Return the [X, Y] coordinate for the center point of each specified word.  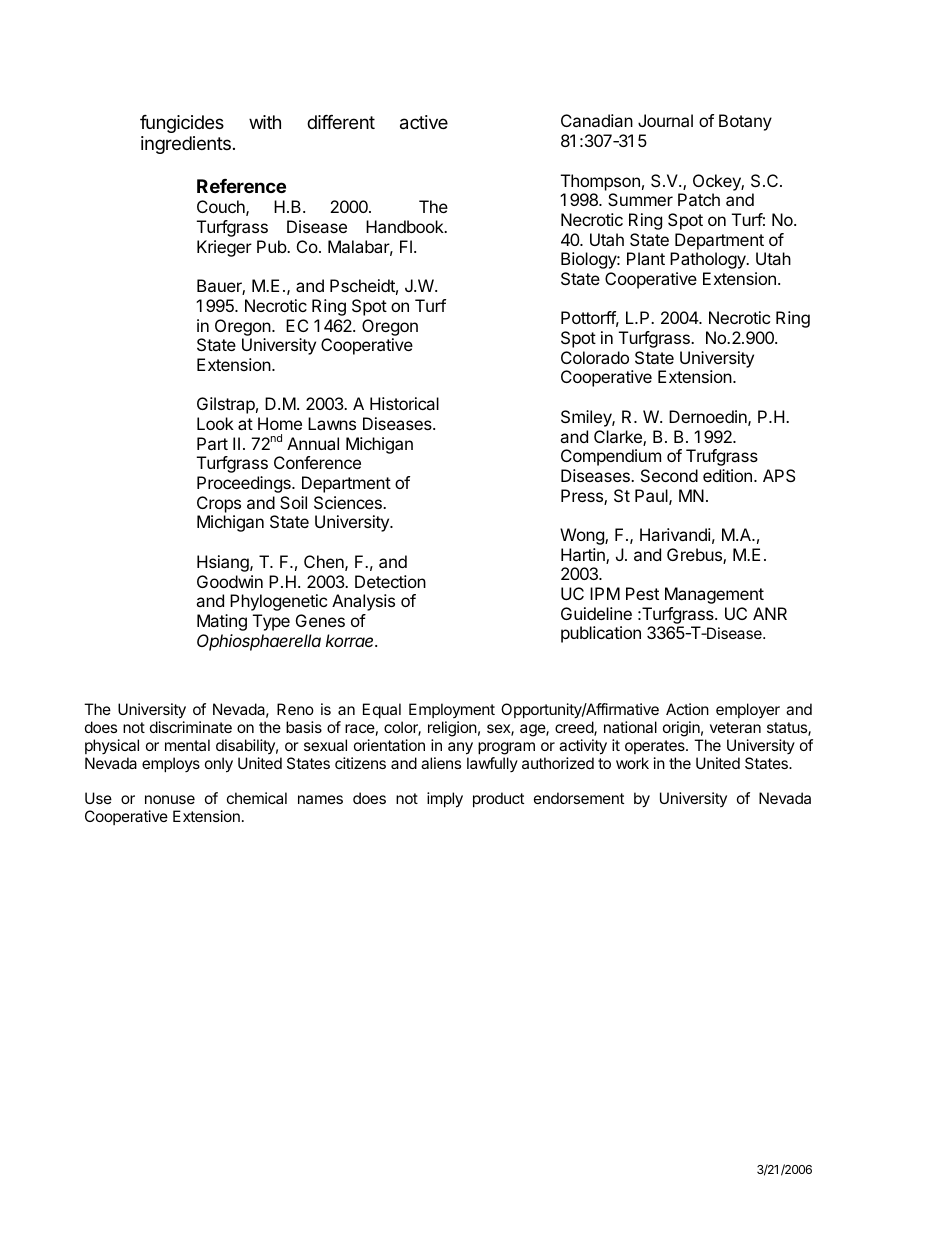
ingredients [186, 145]
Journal [665, 120]
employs [171, 764]
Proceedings [245, 484]
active [424, 122]
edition [727, 475]
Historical [404, 403]
